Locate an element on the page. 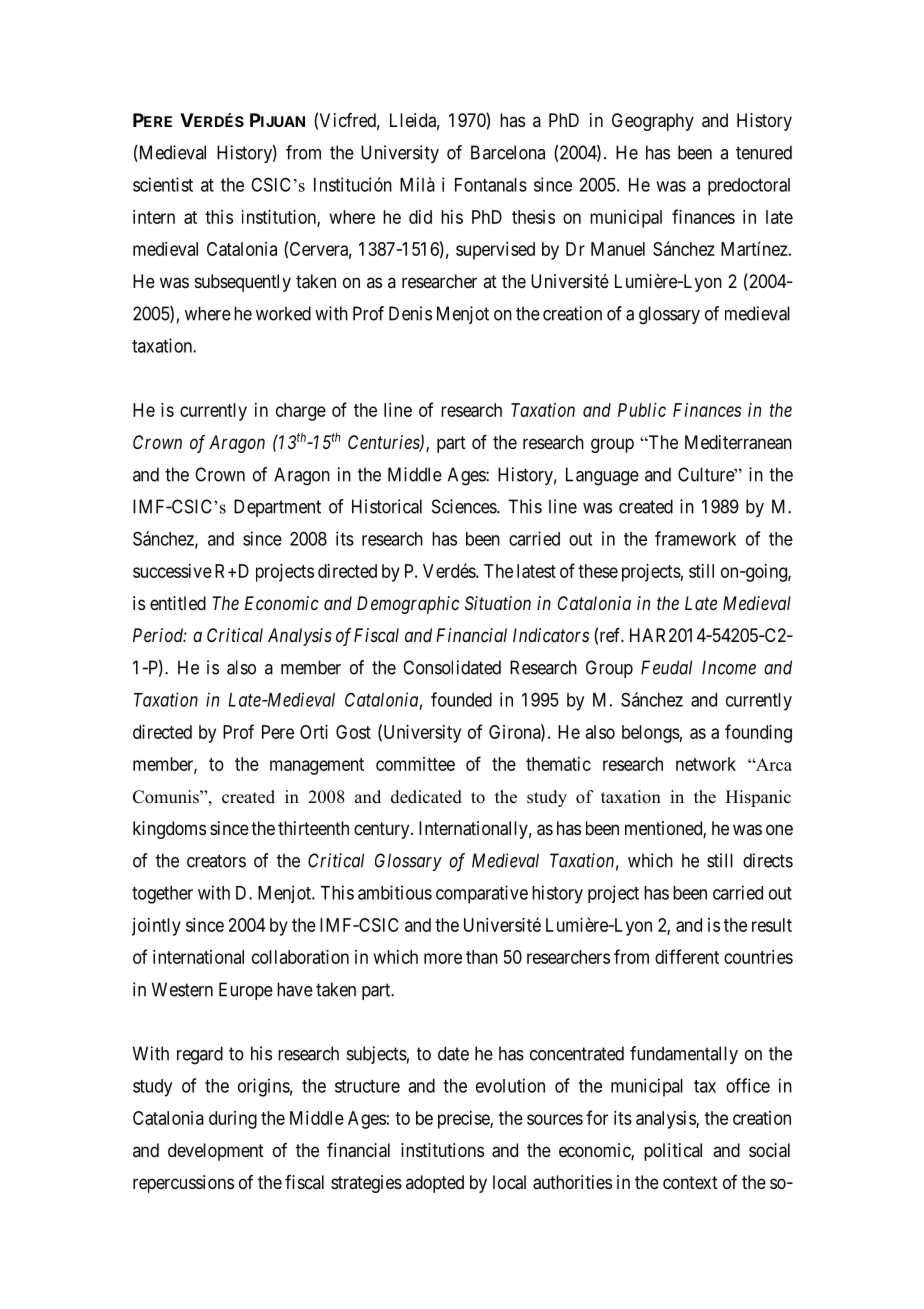  founded is located at coordinates (461, 699).
